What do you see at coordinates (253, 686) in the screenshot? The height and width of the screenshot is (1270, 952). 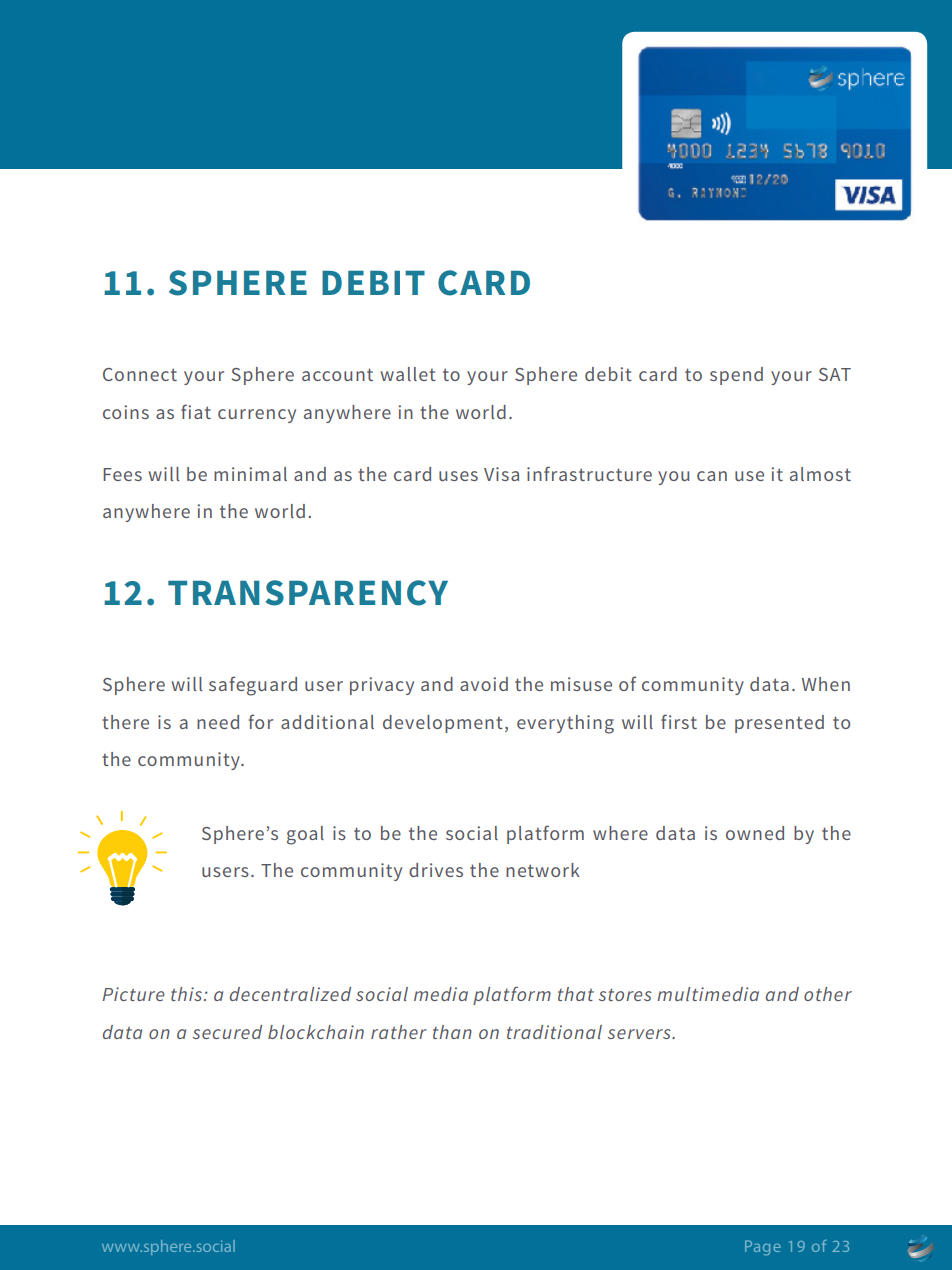 I see `safeguard` at bounding box center [253, 686].
